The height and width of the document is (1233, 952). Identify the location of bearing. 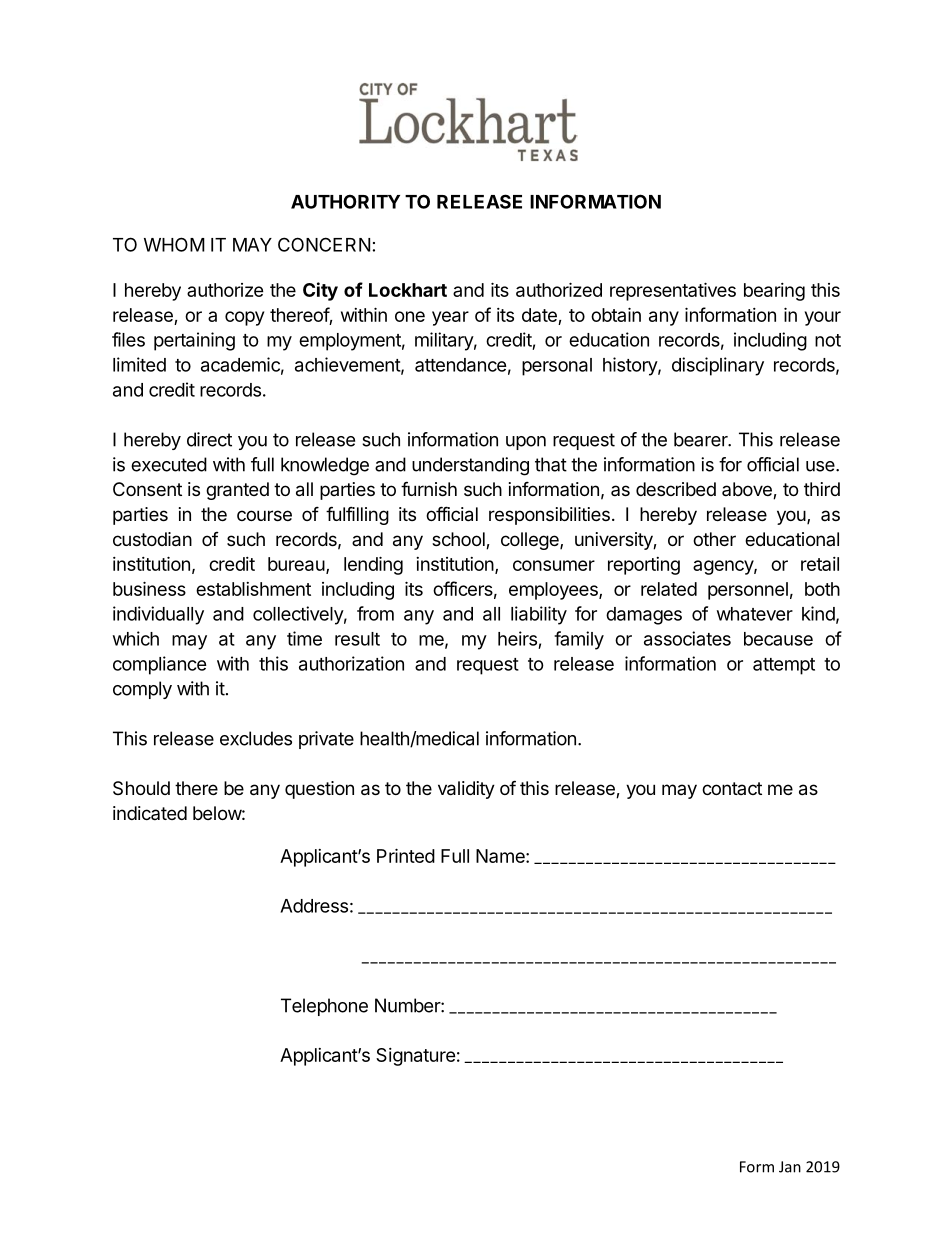
(774, 292).
